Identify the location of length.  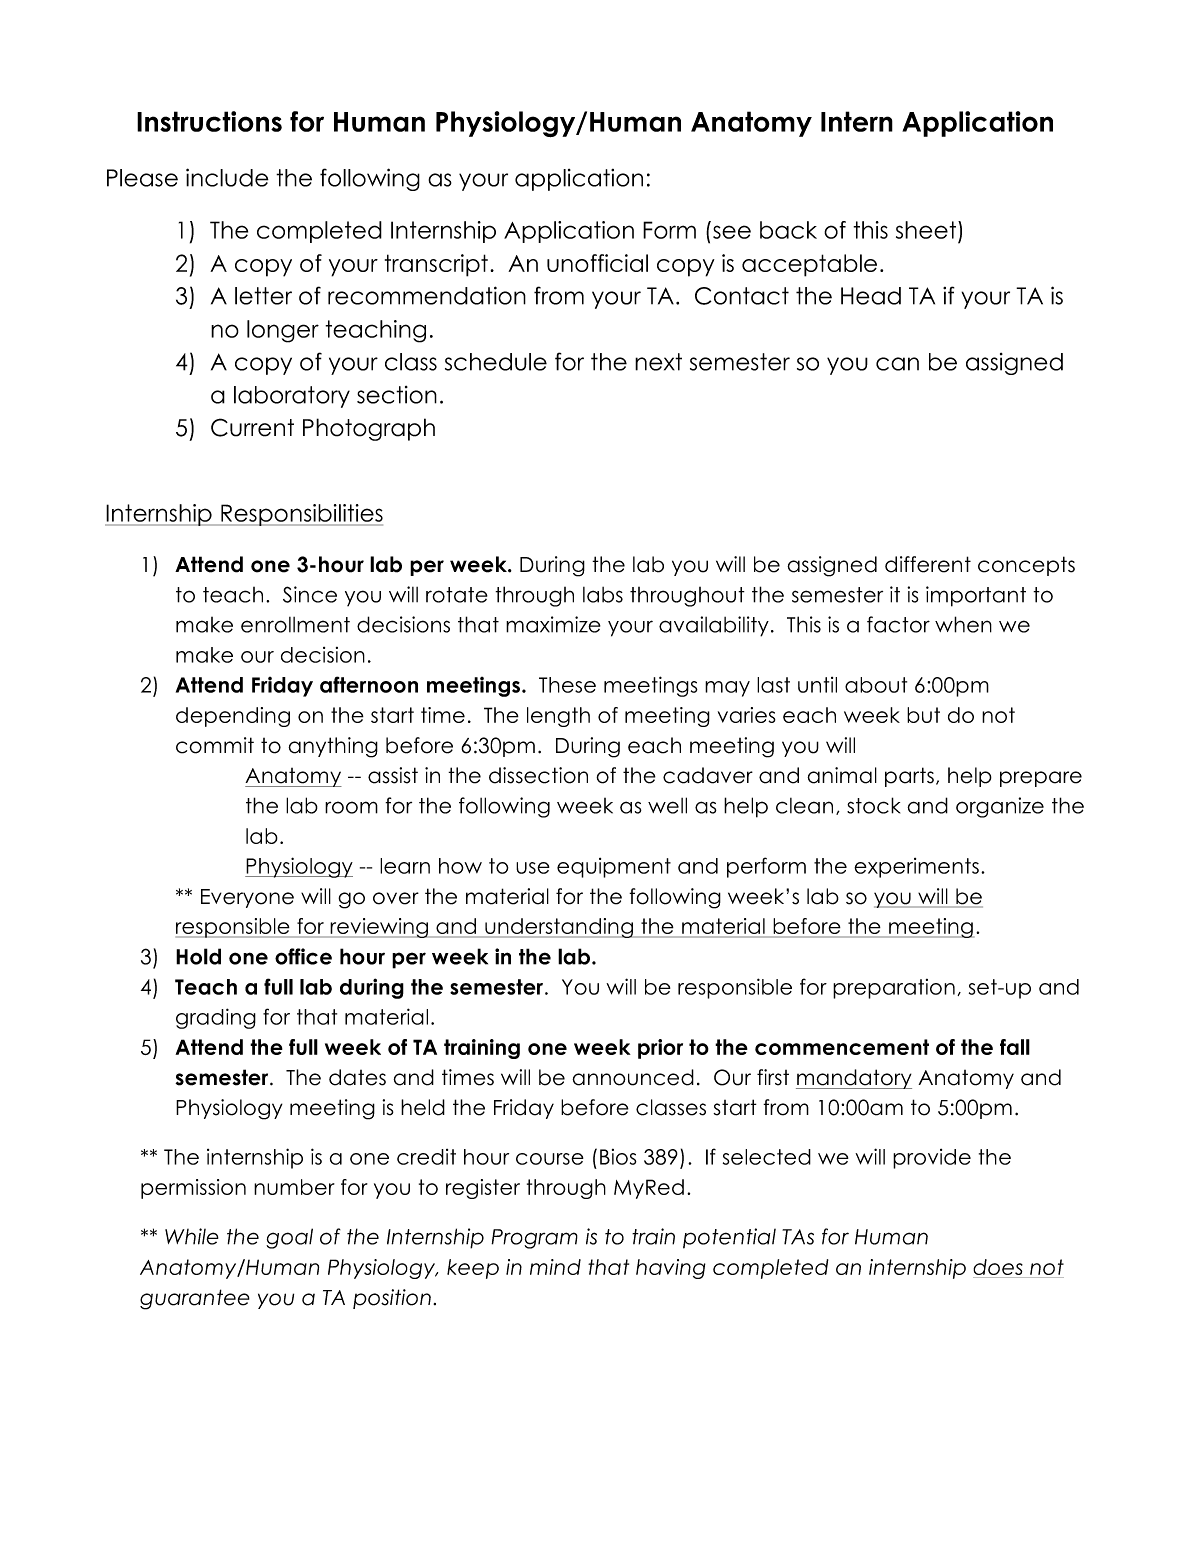
(558, 717).
